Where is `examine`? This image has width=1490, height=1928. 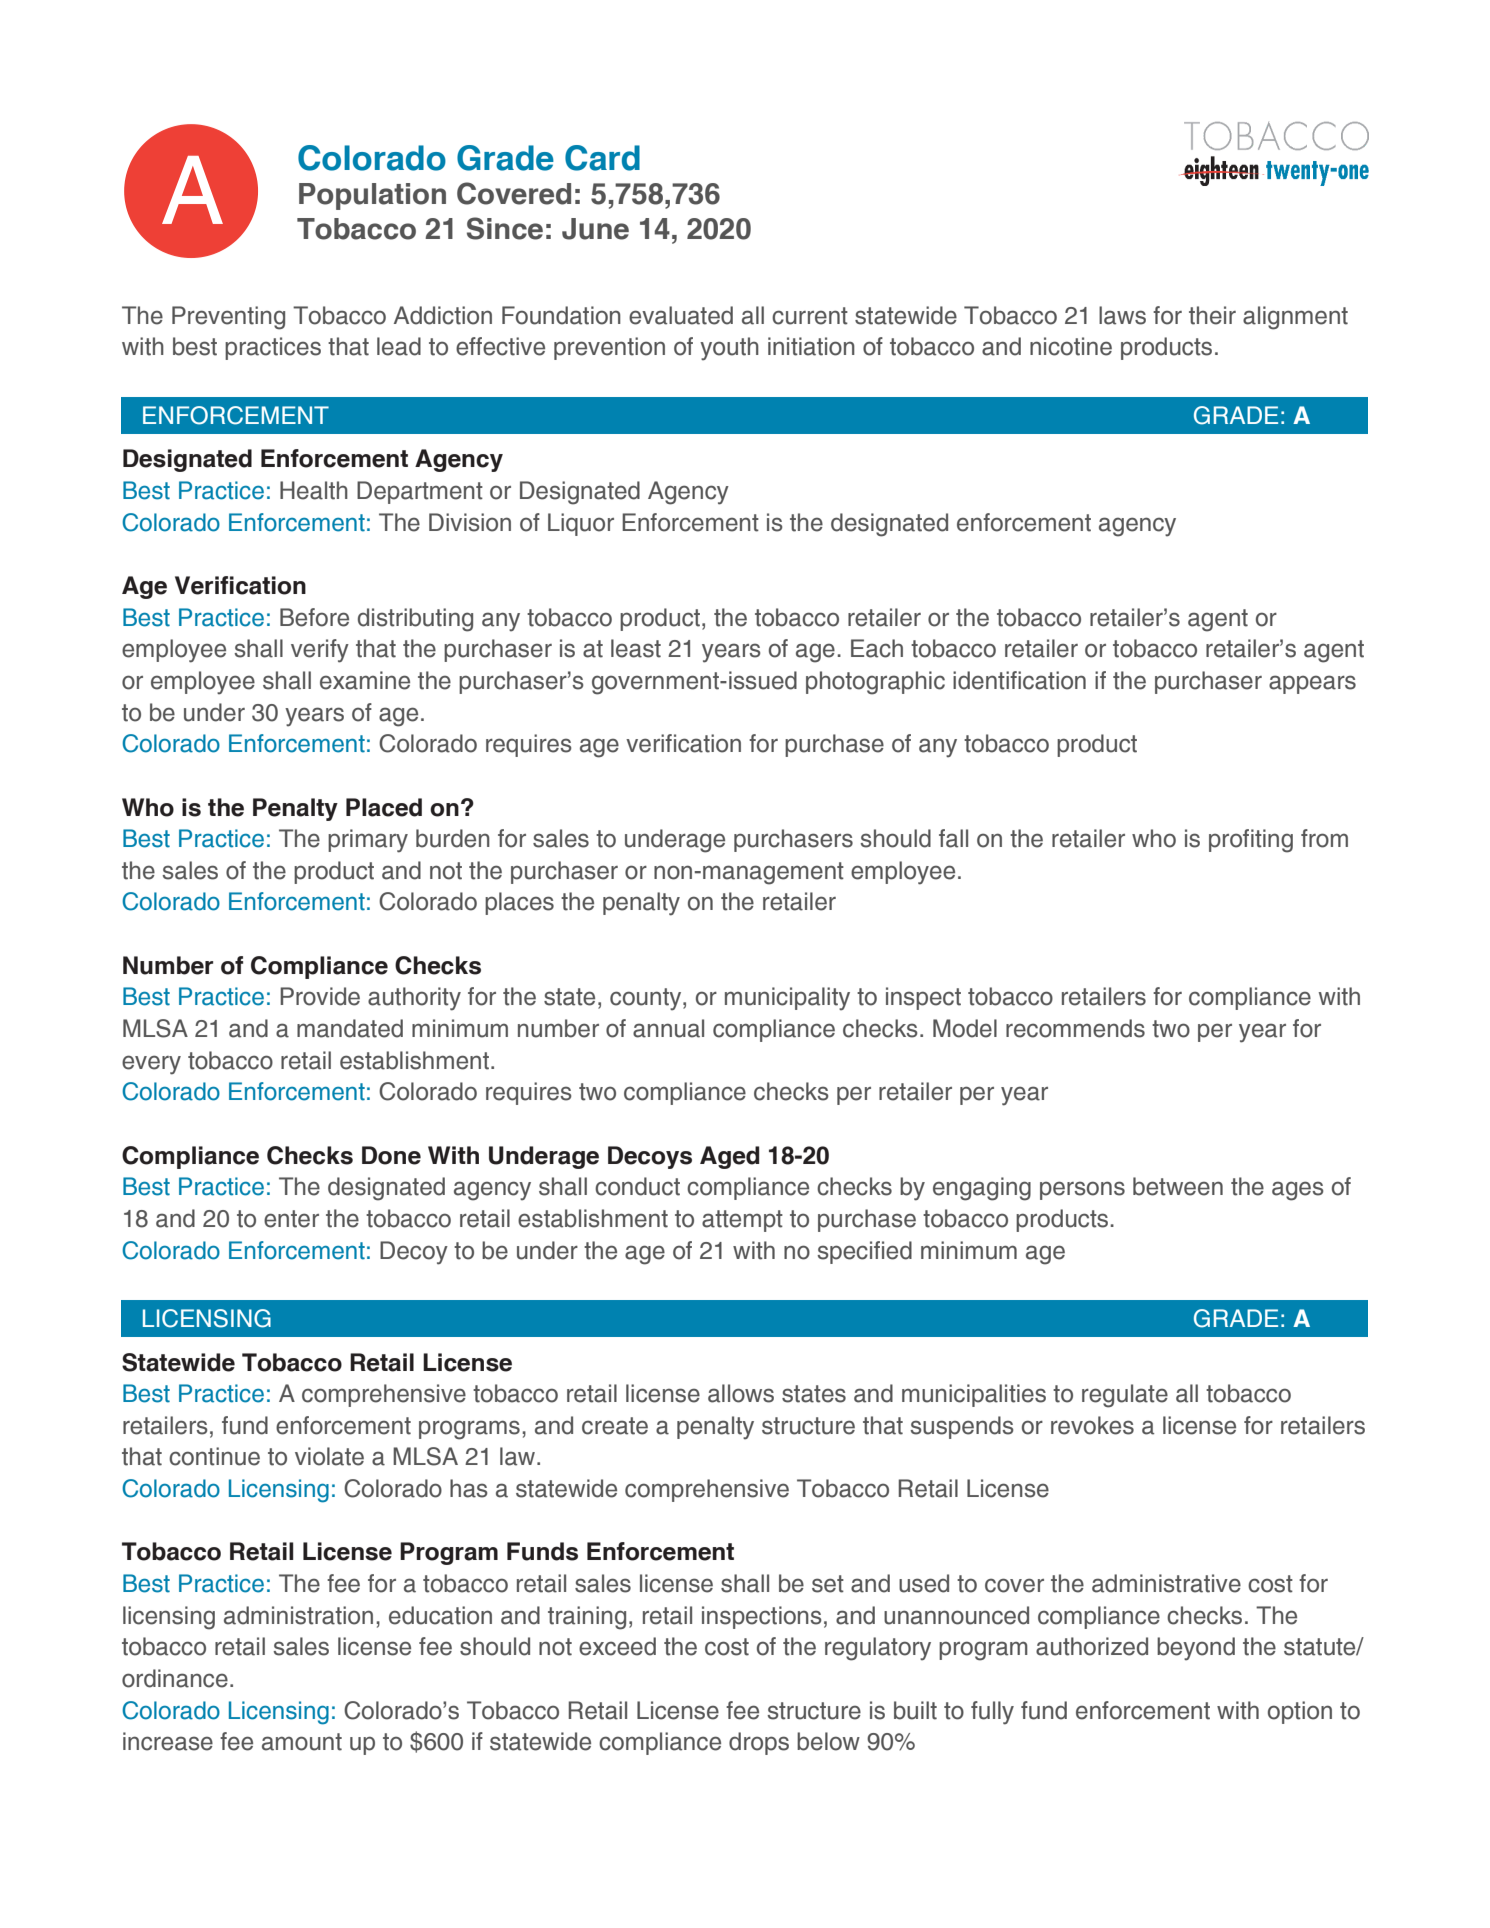 examine is located at coordinates (365, 680).
